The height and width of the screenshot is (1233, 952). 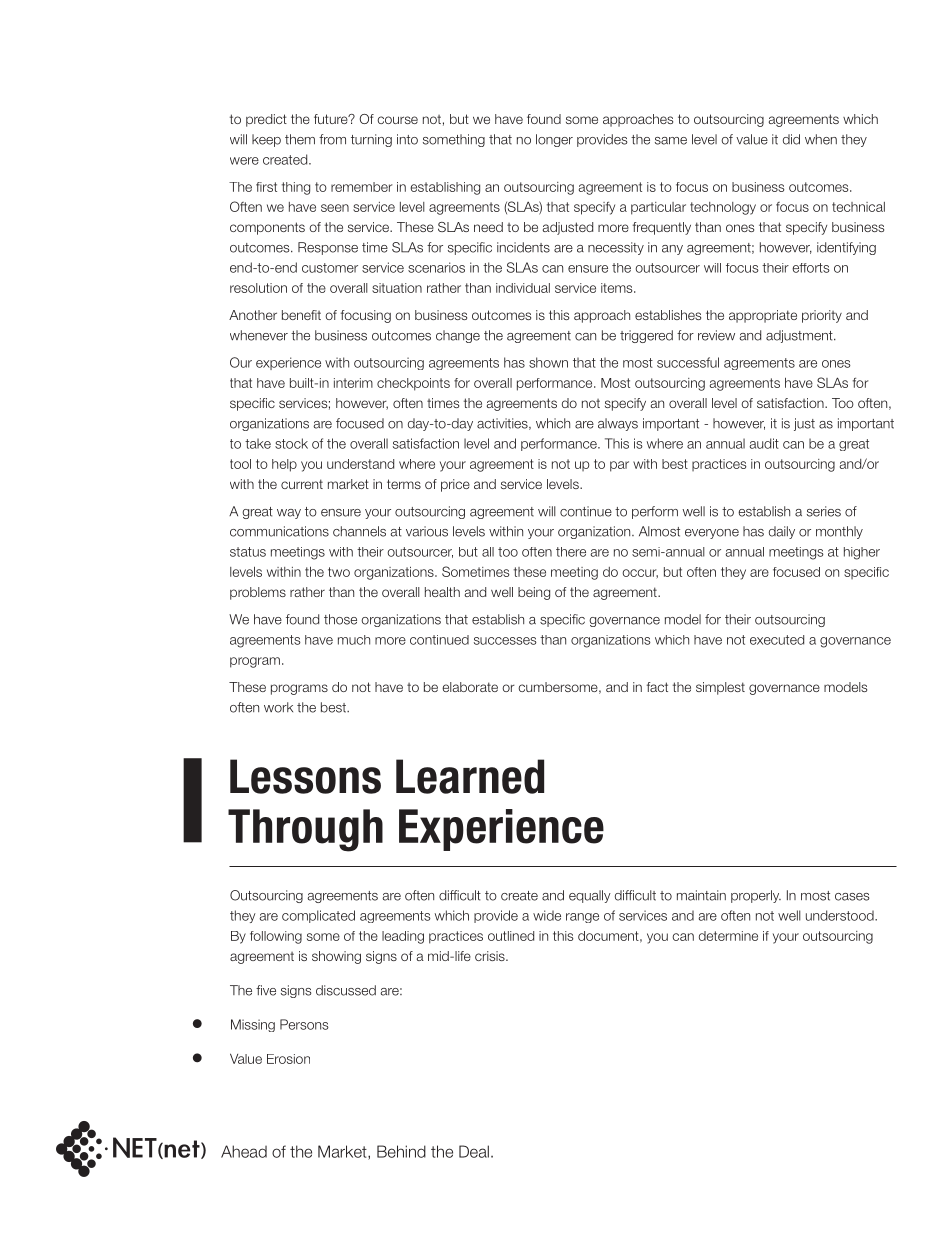 I want to click on longer, so click(x=554, y=140).
